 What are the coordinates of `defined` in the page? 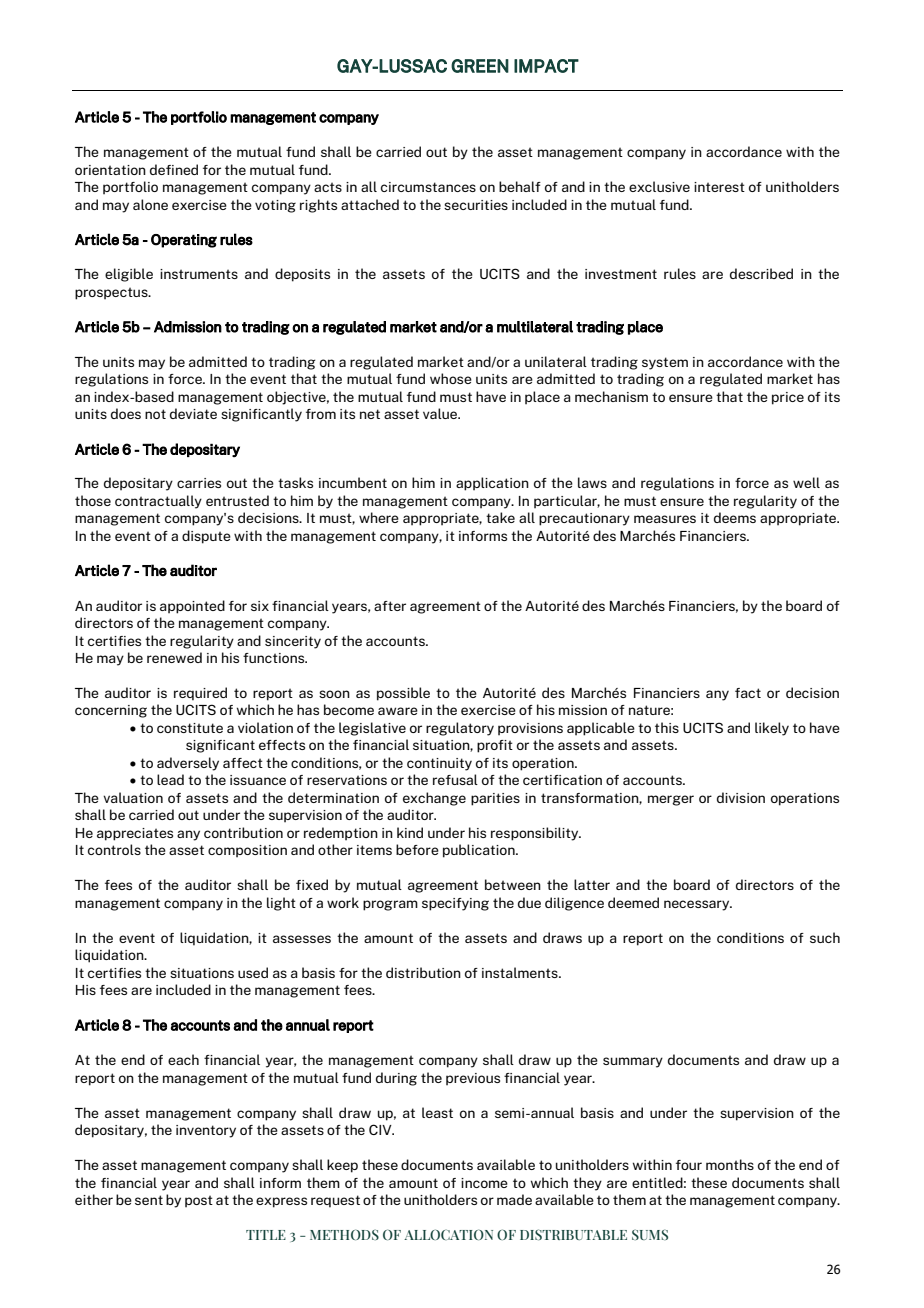 It's located at (174, 169).
